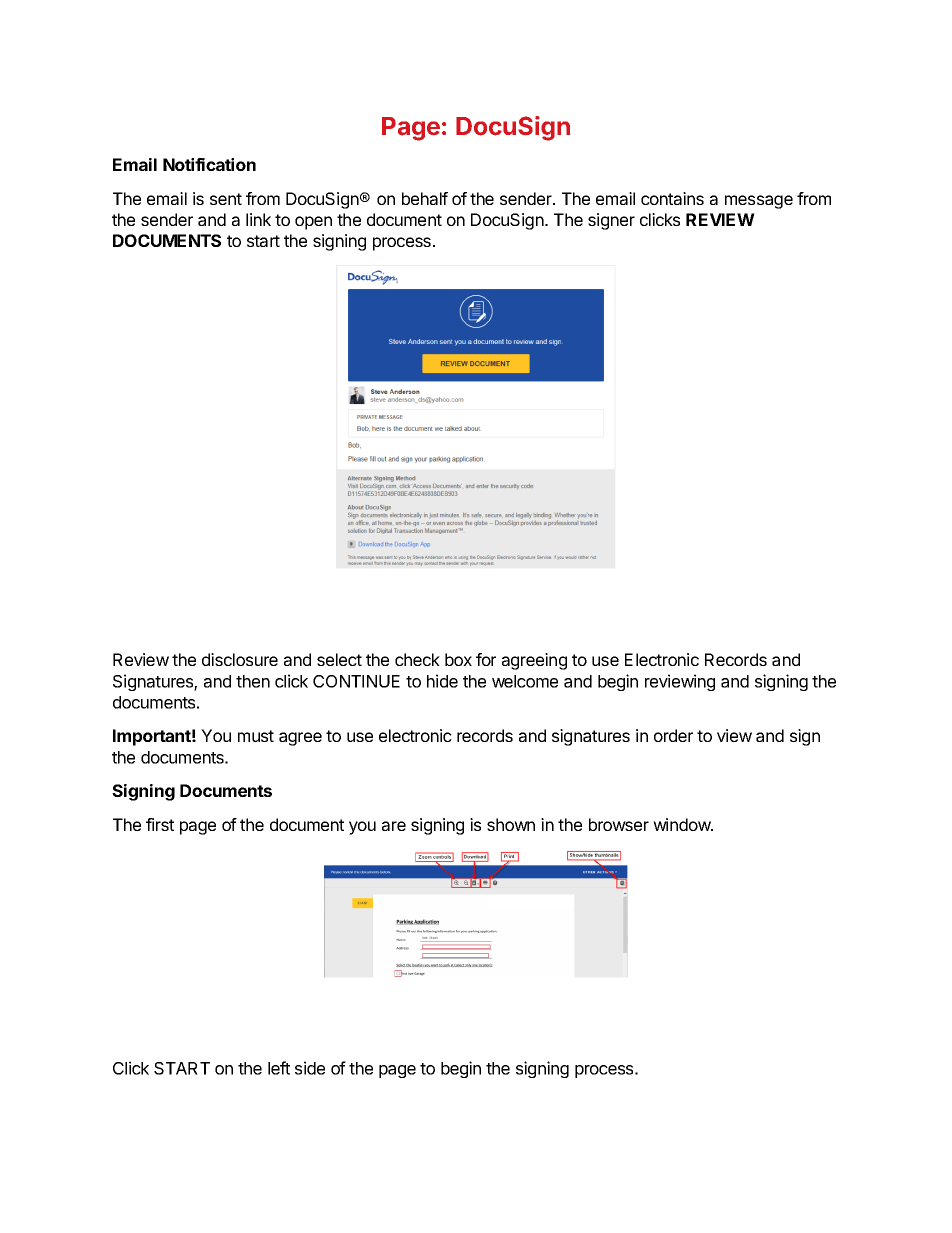 The image size is (952, 1233). What do you see at coordinates (511, 824) in the screenshot?
I see `shown` at bounding box center [511, 824].
